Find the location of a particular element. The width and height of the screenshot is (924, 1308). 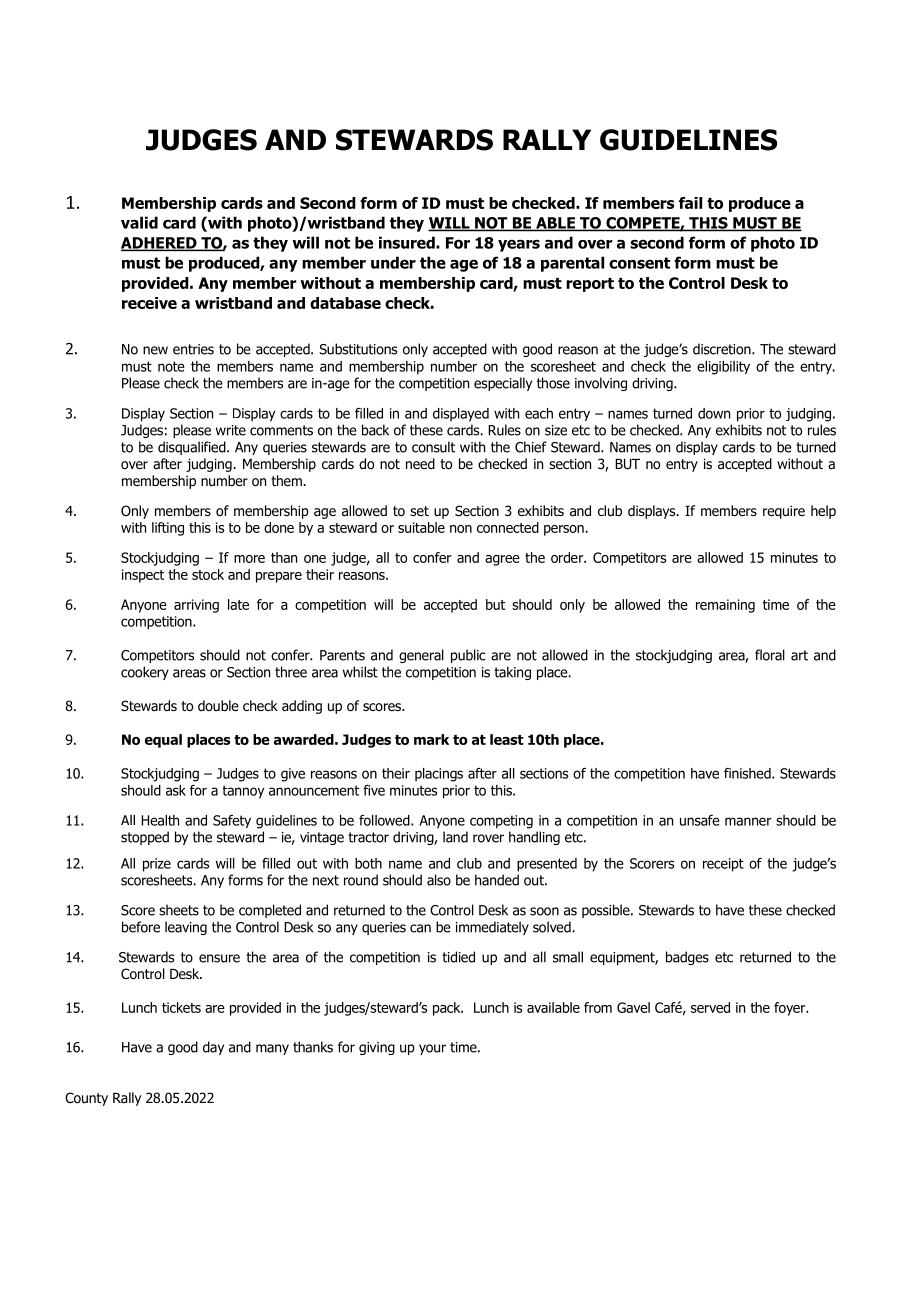

lifting is located at coordinates (168, 529).
